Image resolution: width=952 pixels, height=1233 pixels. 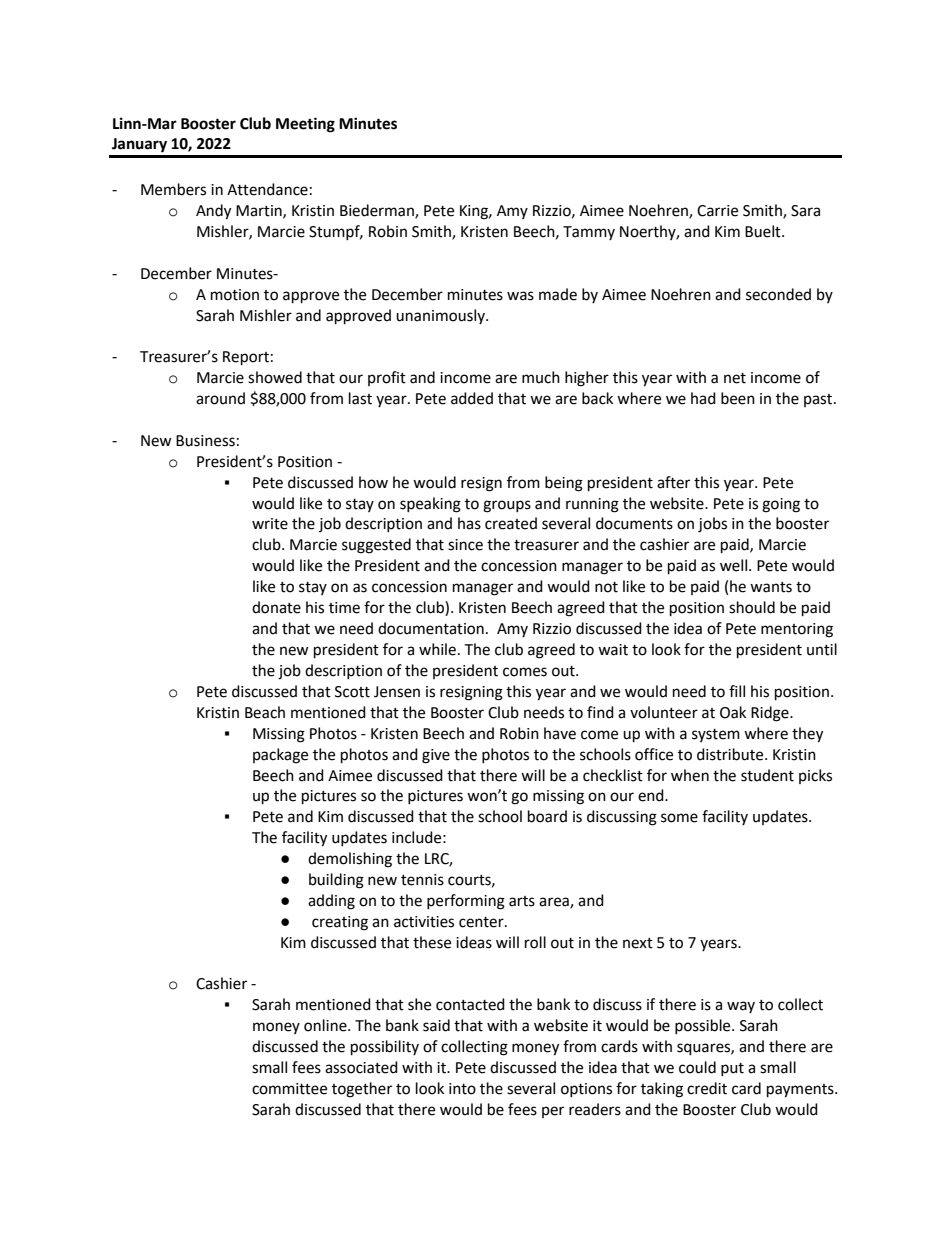 I want to click on Tammy, so click(x=589, y=233).
